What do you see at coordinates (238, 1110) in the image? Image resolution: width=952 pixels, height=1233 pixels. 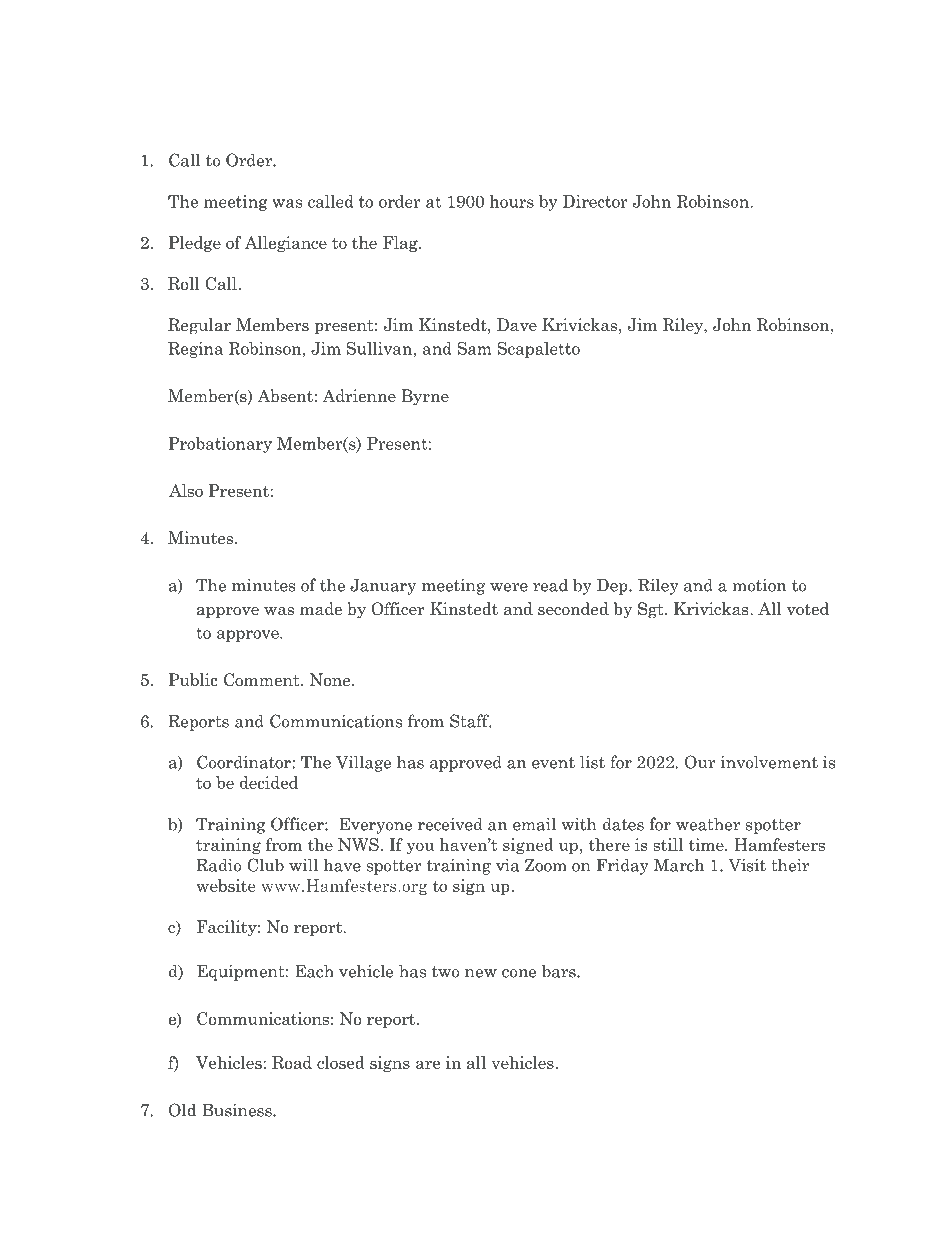 I see `Business` at bounding box center [238, 1110].
